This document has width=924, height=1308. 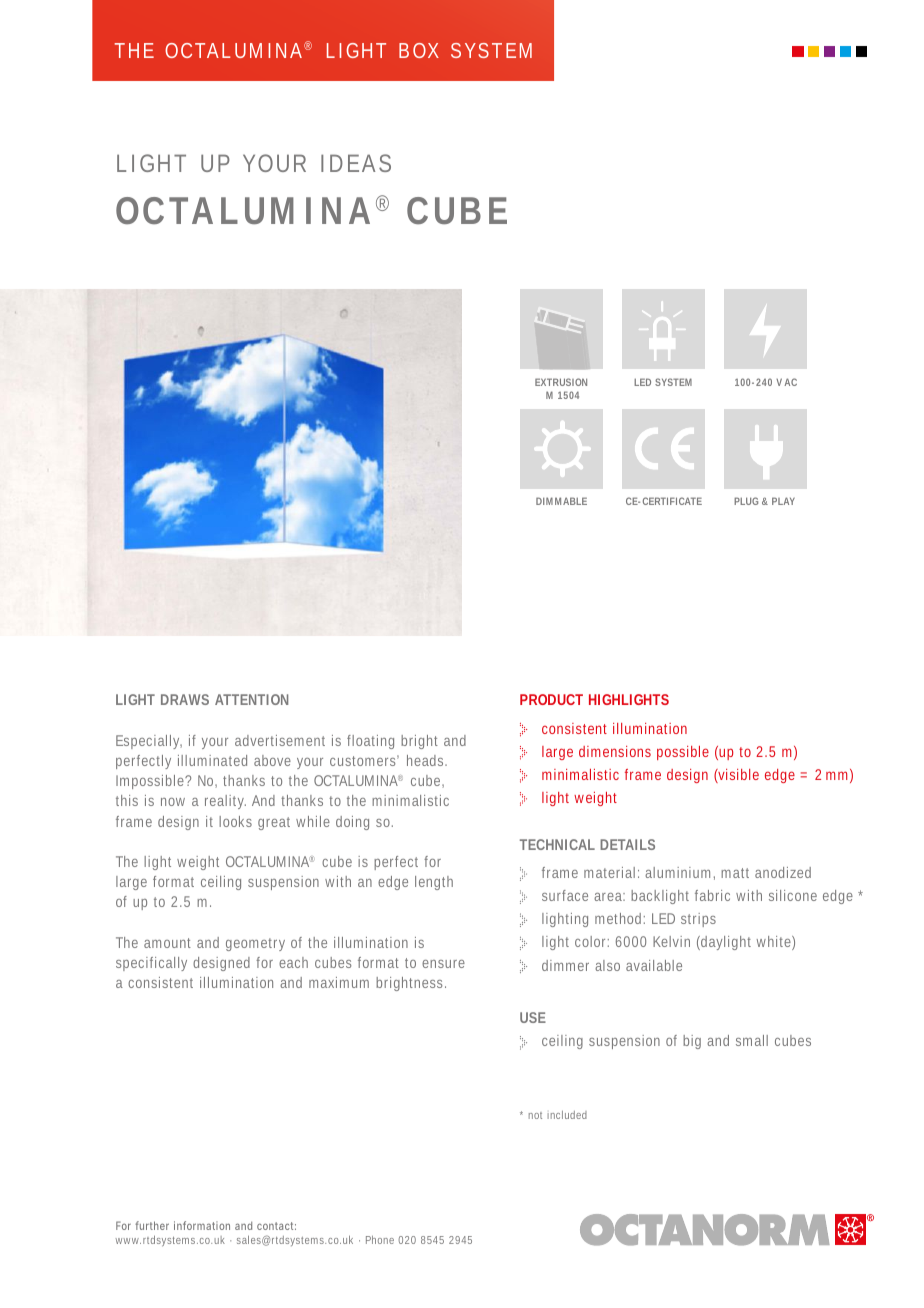 What do you see at coordinates (561, 382) in the document?
I see `EXTRUSION` at bounding box center [561, 382].
